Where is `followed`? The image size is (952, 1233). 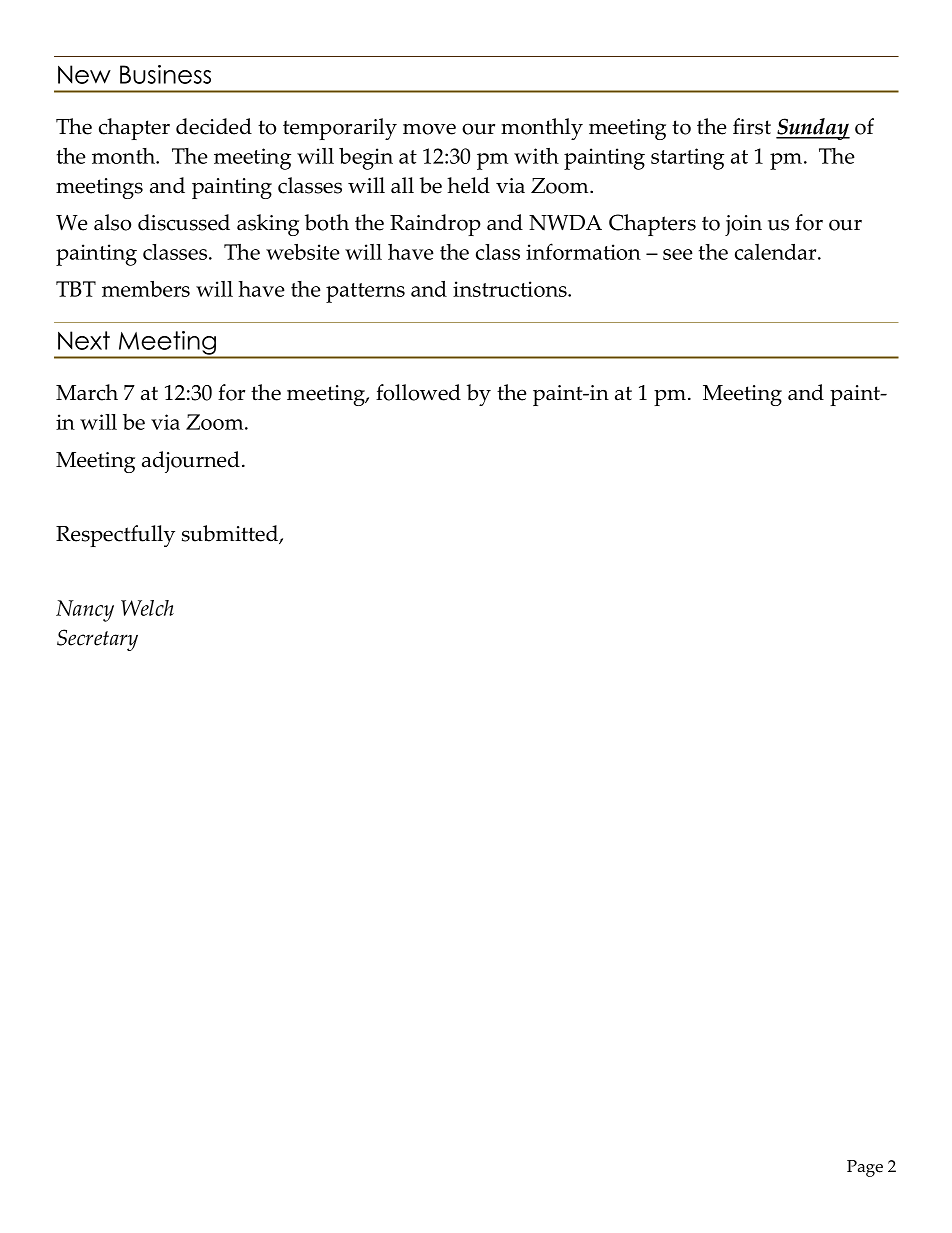 followed is located at coordinates (418, 392).
